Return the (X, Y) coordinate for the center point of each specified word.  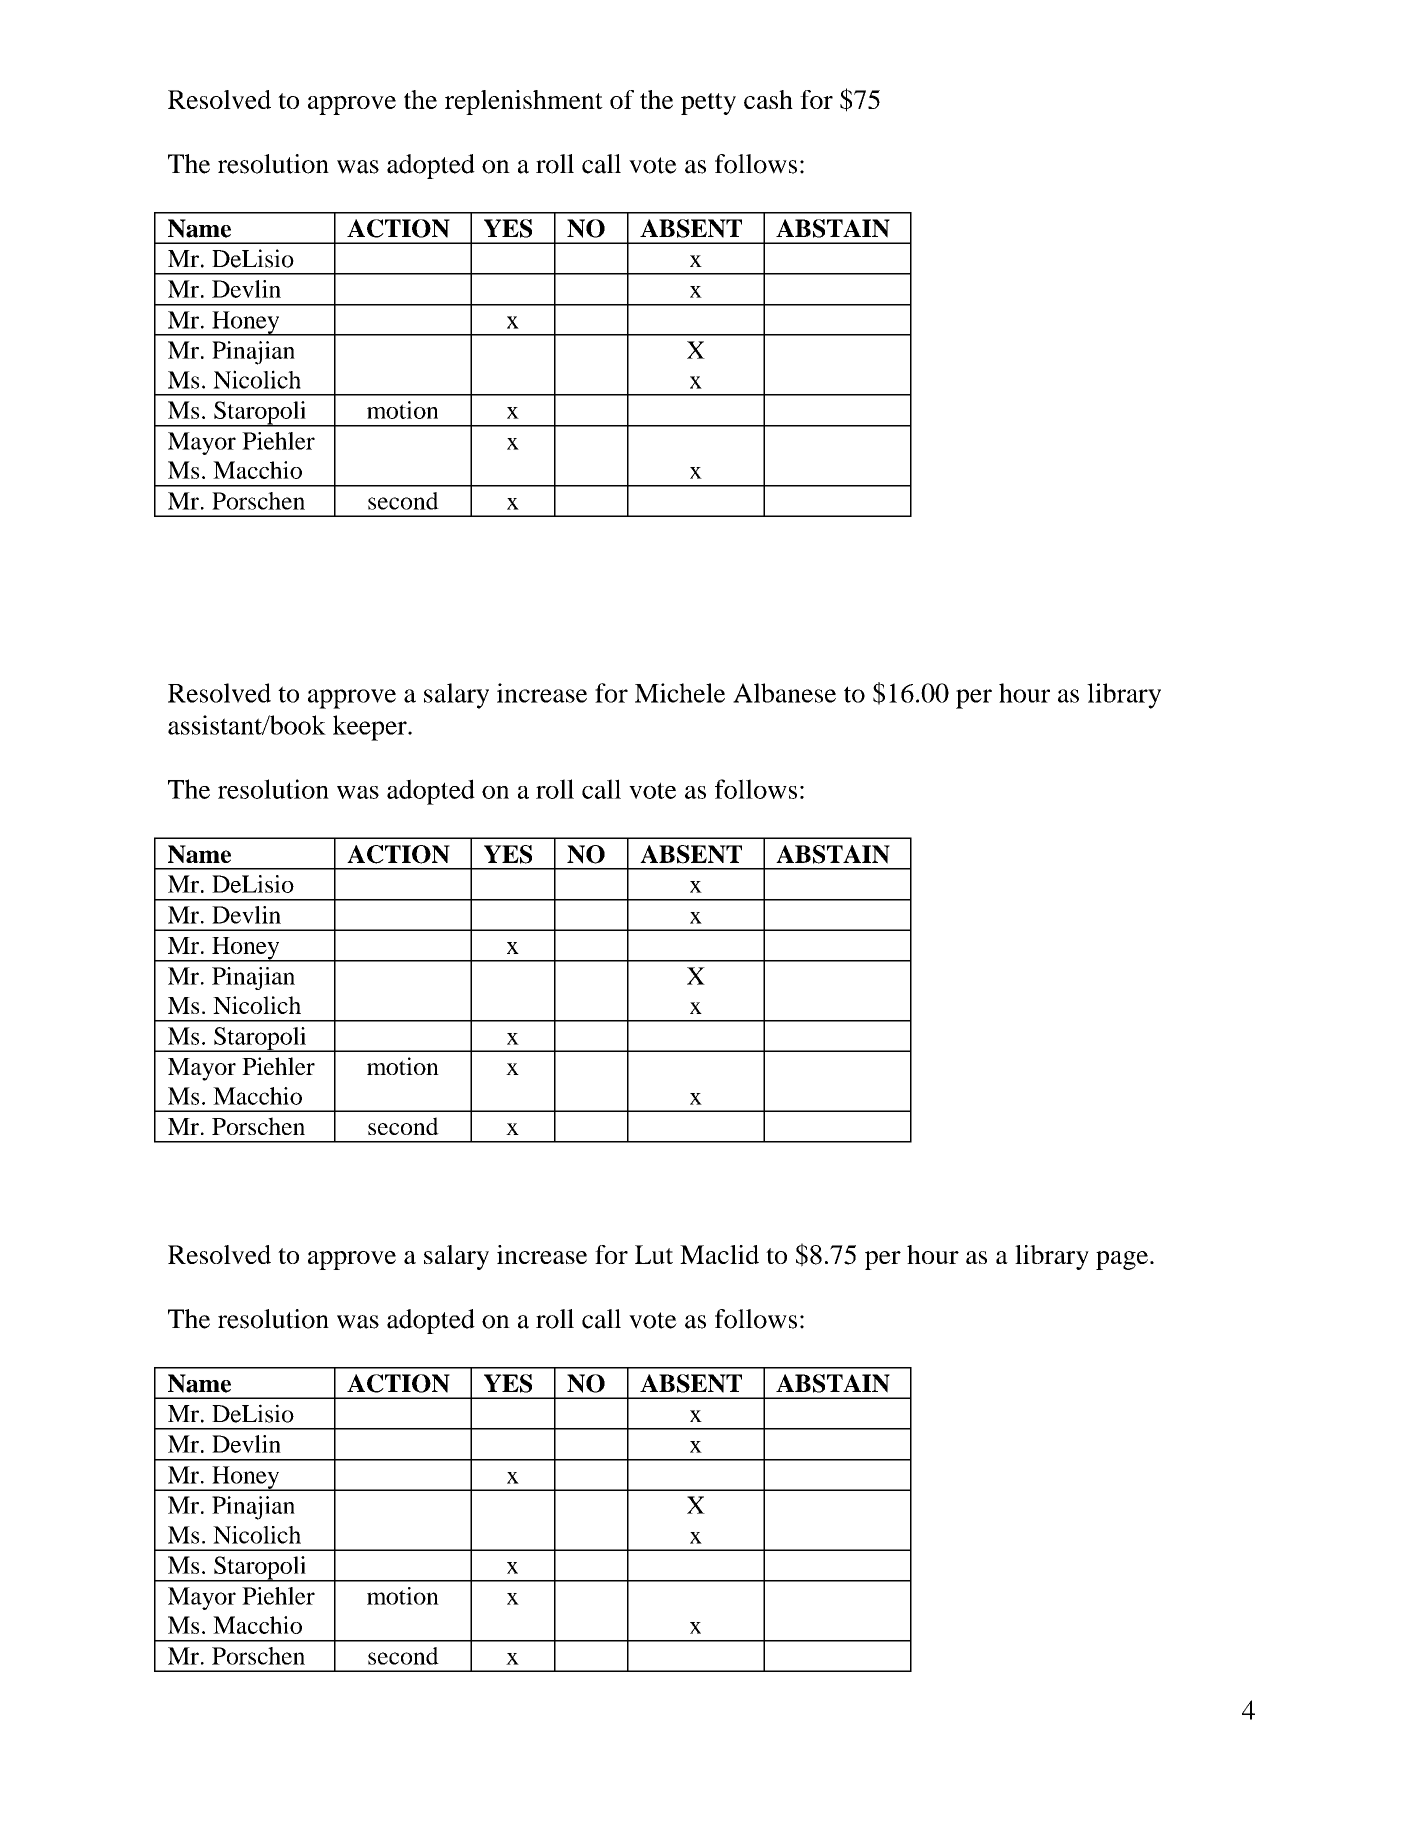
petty (708, 104)
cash (768, 99)
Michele (680, 693)
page (1122, 1260)
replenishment (524, 102)
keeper (371, 728)
